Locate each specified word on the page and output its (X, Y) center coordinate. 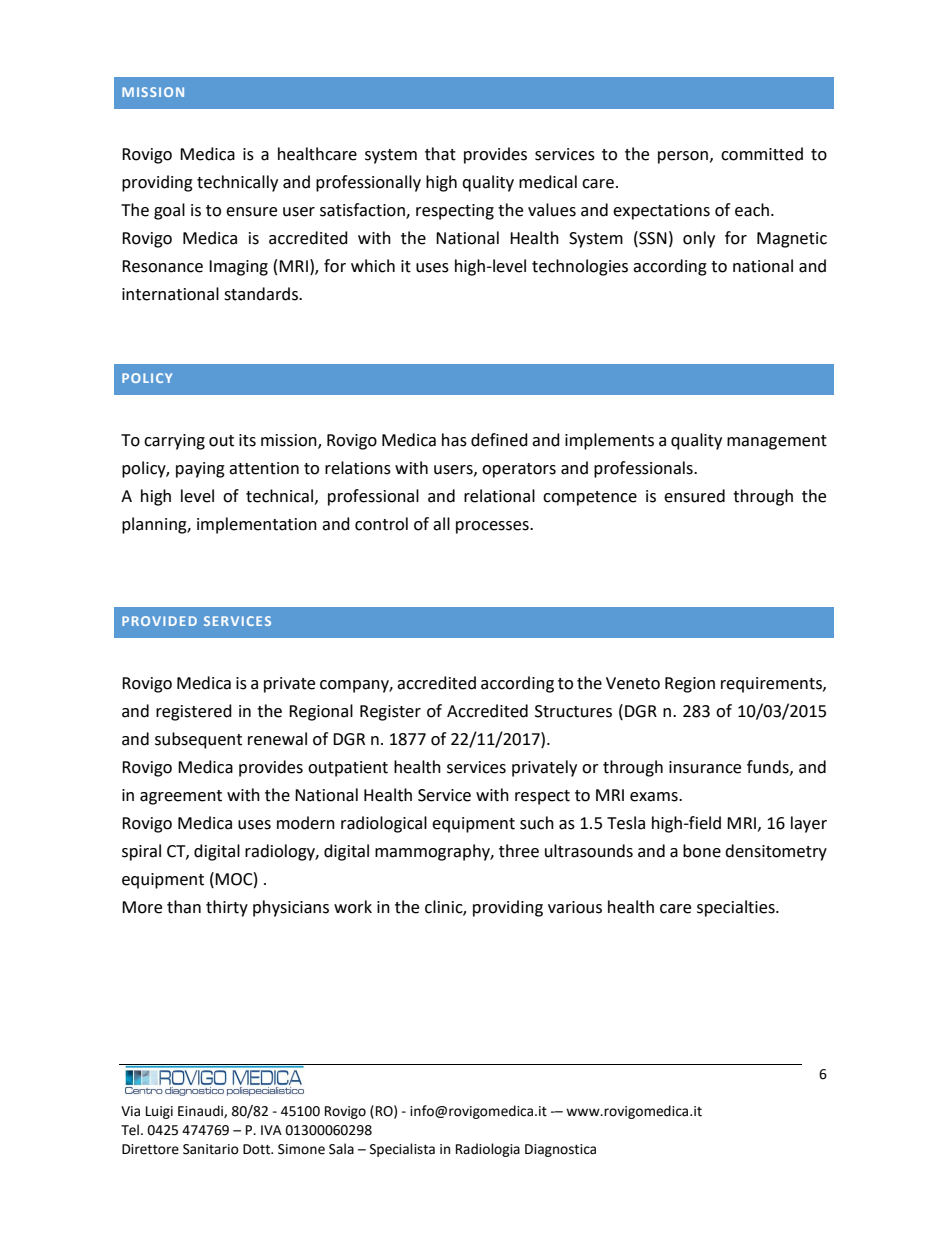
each (752, 210)
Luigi (159, 1112)
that (440, 154)
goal (169, 211)
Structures (573, 711)
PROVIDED (159, 621)
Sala (341, 1149)
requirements (772, 685)
